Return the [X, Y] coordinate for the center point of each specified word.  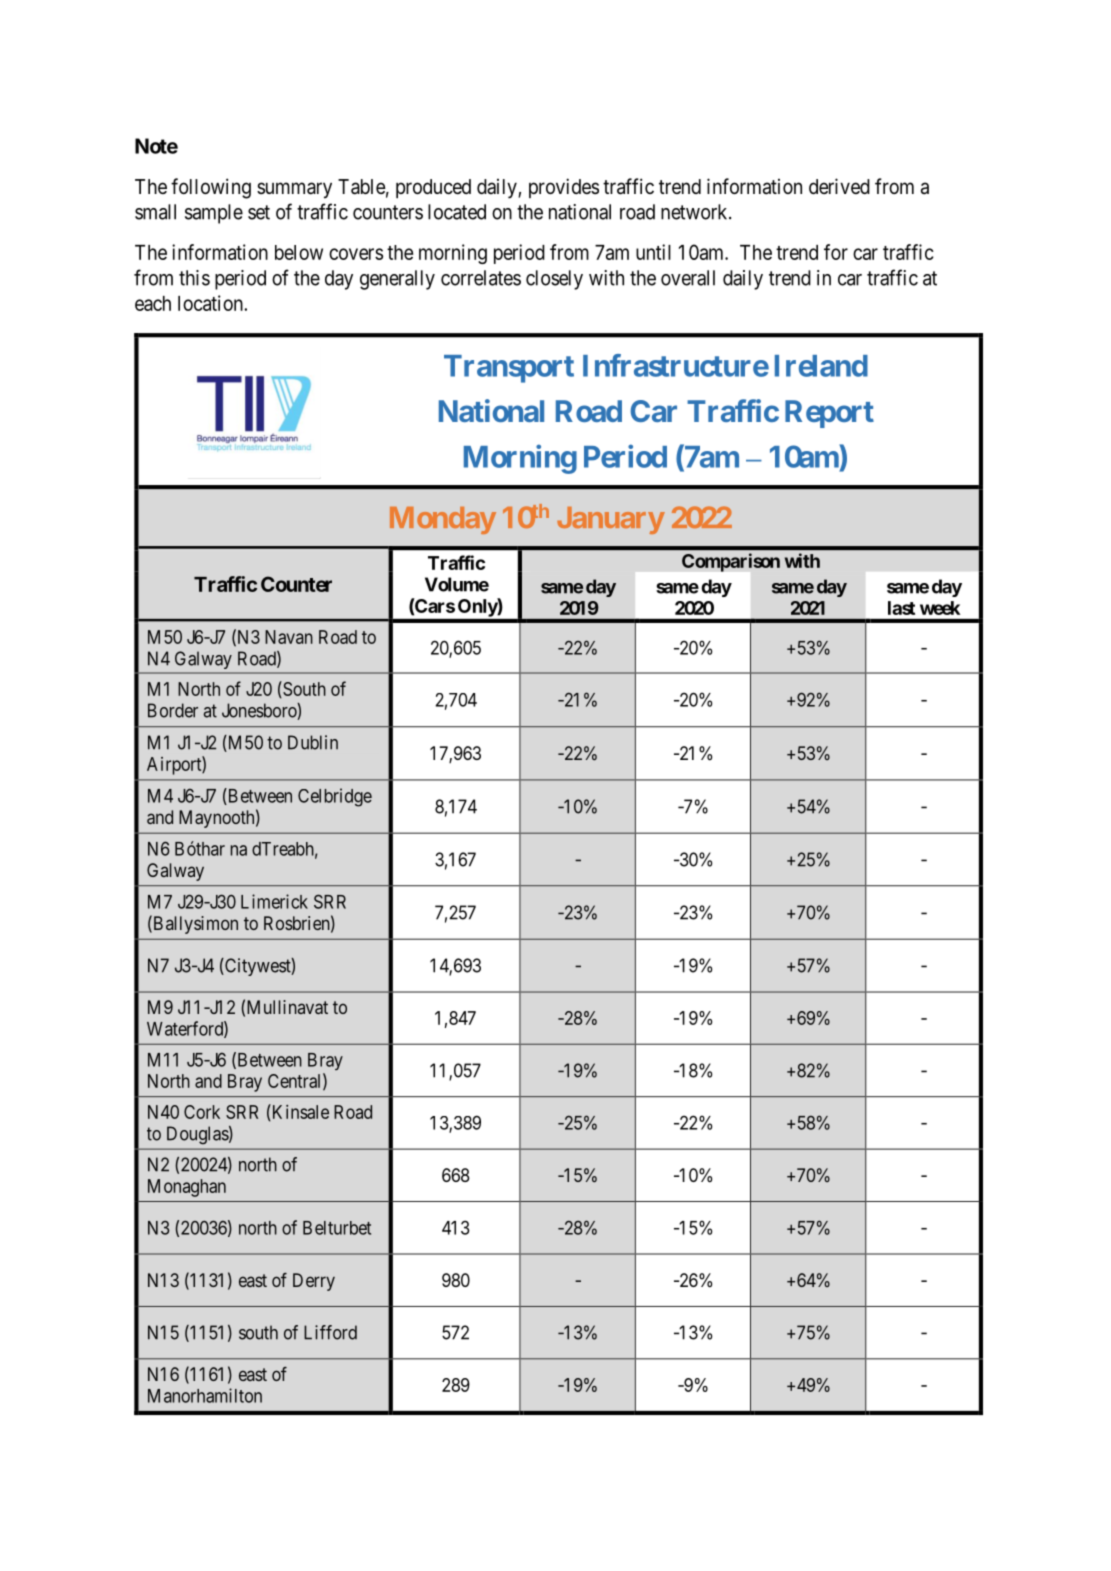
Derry [314, 1282]
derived [839, 186]
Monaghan [187, 1188]
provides [564, 188]
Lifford [330, 1332]
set [259, 212]
